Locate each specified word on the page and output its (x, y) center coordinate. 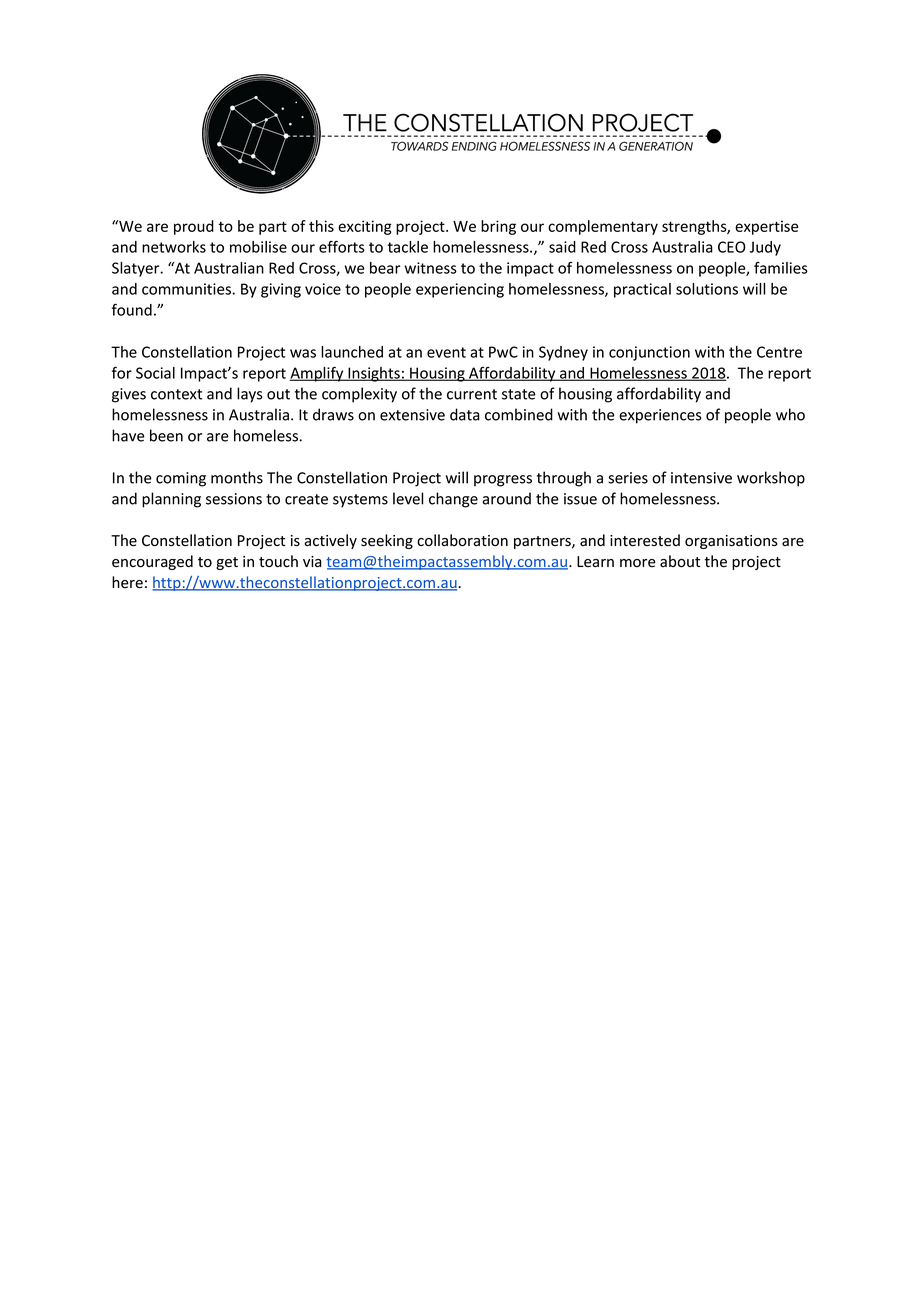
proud (194, 227)
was (303, 353)
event (446, 352)
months (237, 477)
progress (503, 481)
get (227, 563)
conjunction (649, 353)
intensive (701, 478)
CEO (732, 247)
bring (498, 227)
